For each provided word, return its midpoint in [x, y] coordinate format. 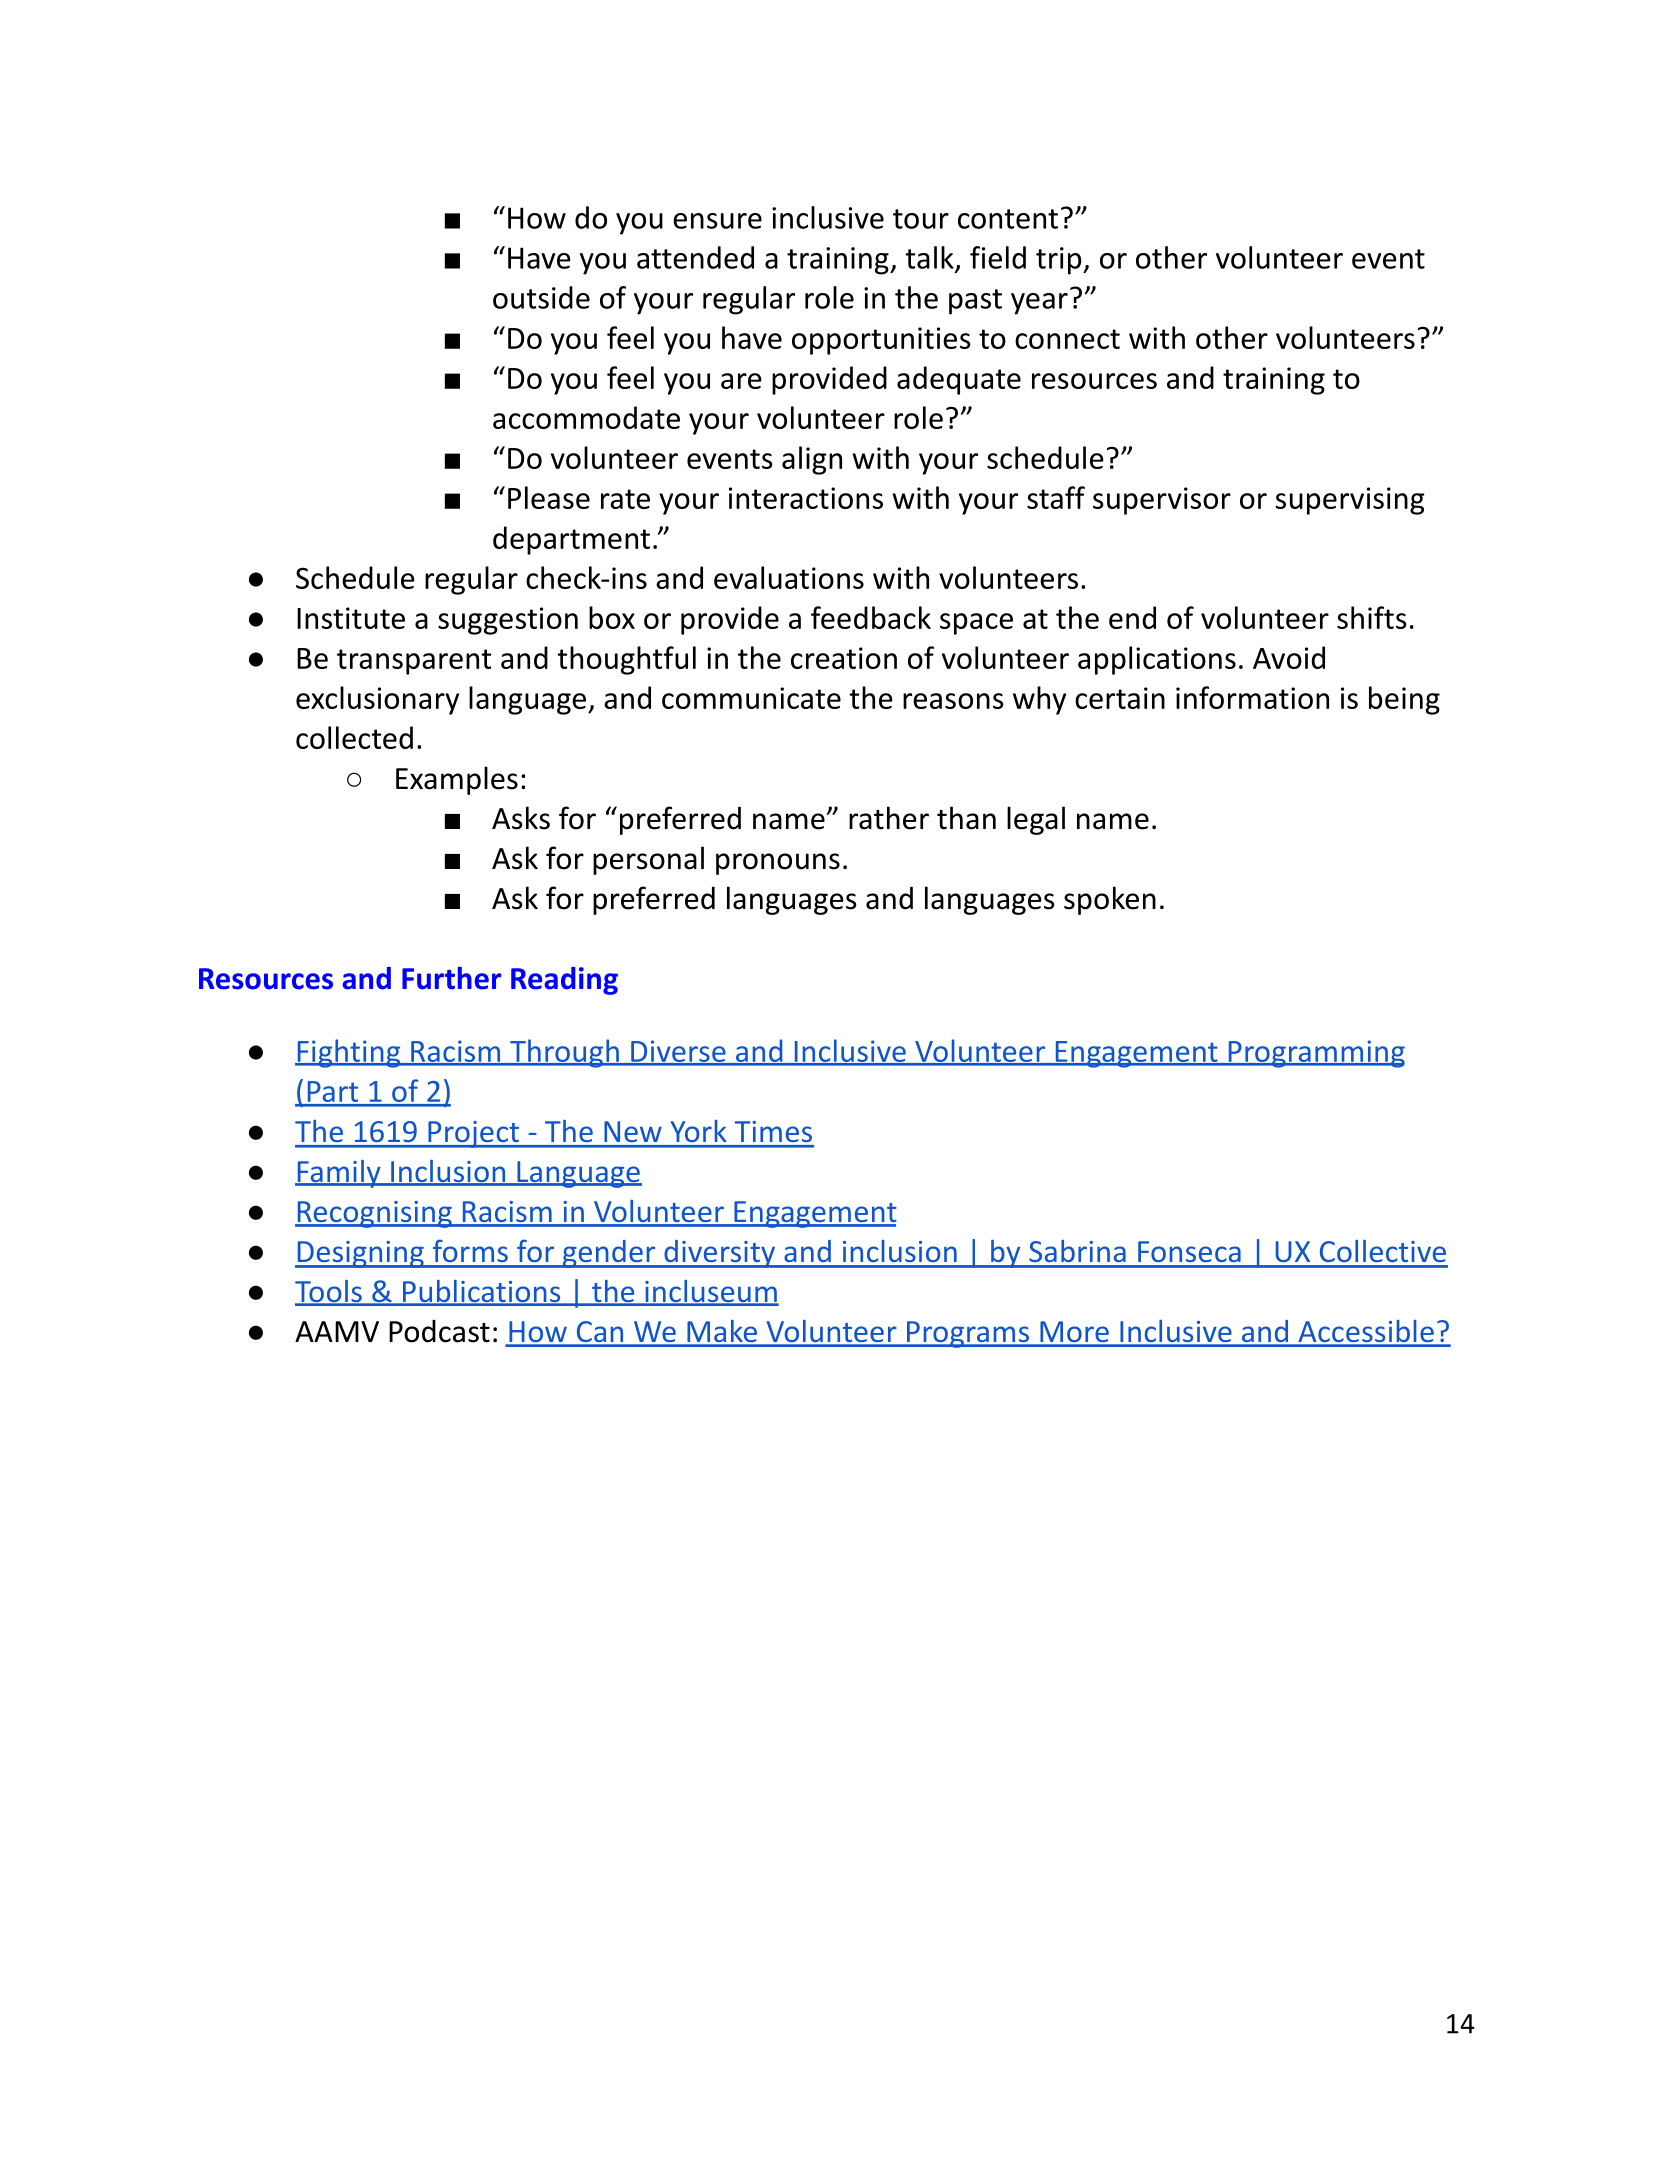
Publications [481, 1292]
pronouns [778, 864]
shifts [1372, 617]
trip [1060, 261]
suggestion [508, 621]
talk [930, 258]
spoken [1110, 900]
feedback [871, 617]
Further [451, 978]
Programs [967, 1334]
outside [541, 297]
